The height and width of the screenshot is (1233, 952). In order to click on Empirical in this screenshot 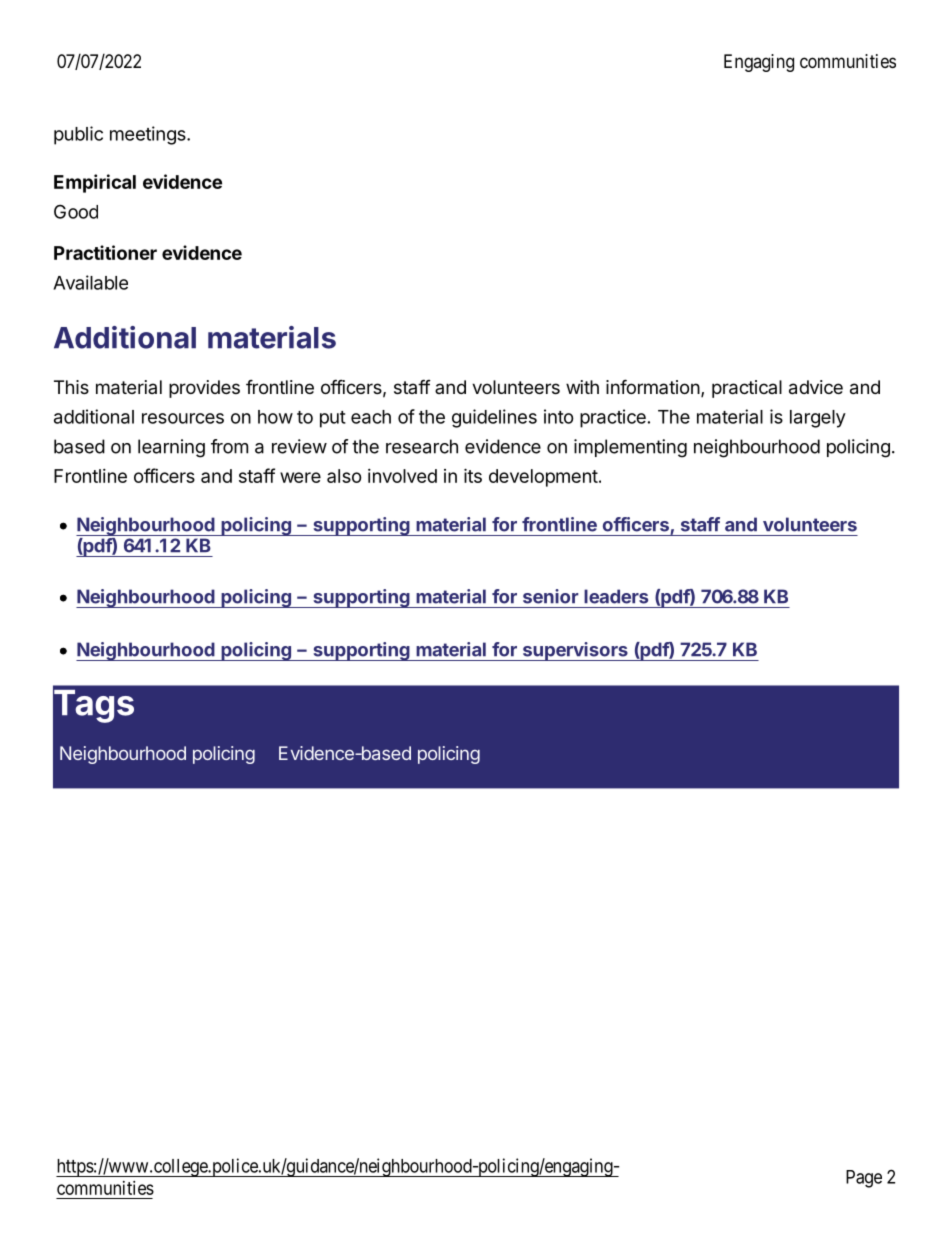, I will do `click(95, 183)`.
